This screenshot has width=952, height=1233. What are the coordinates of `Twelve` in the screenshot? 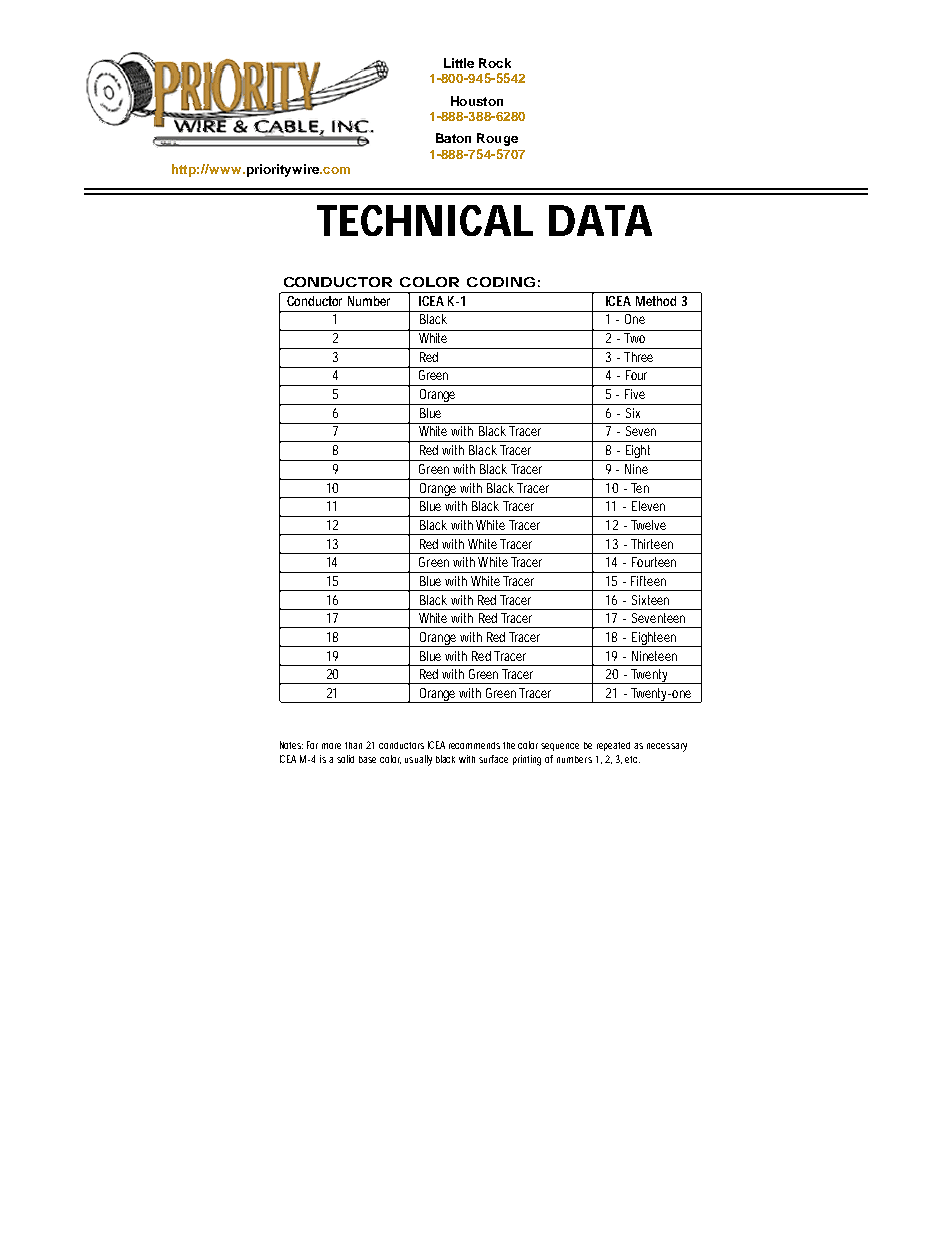 It's located at (648, 525).
